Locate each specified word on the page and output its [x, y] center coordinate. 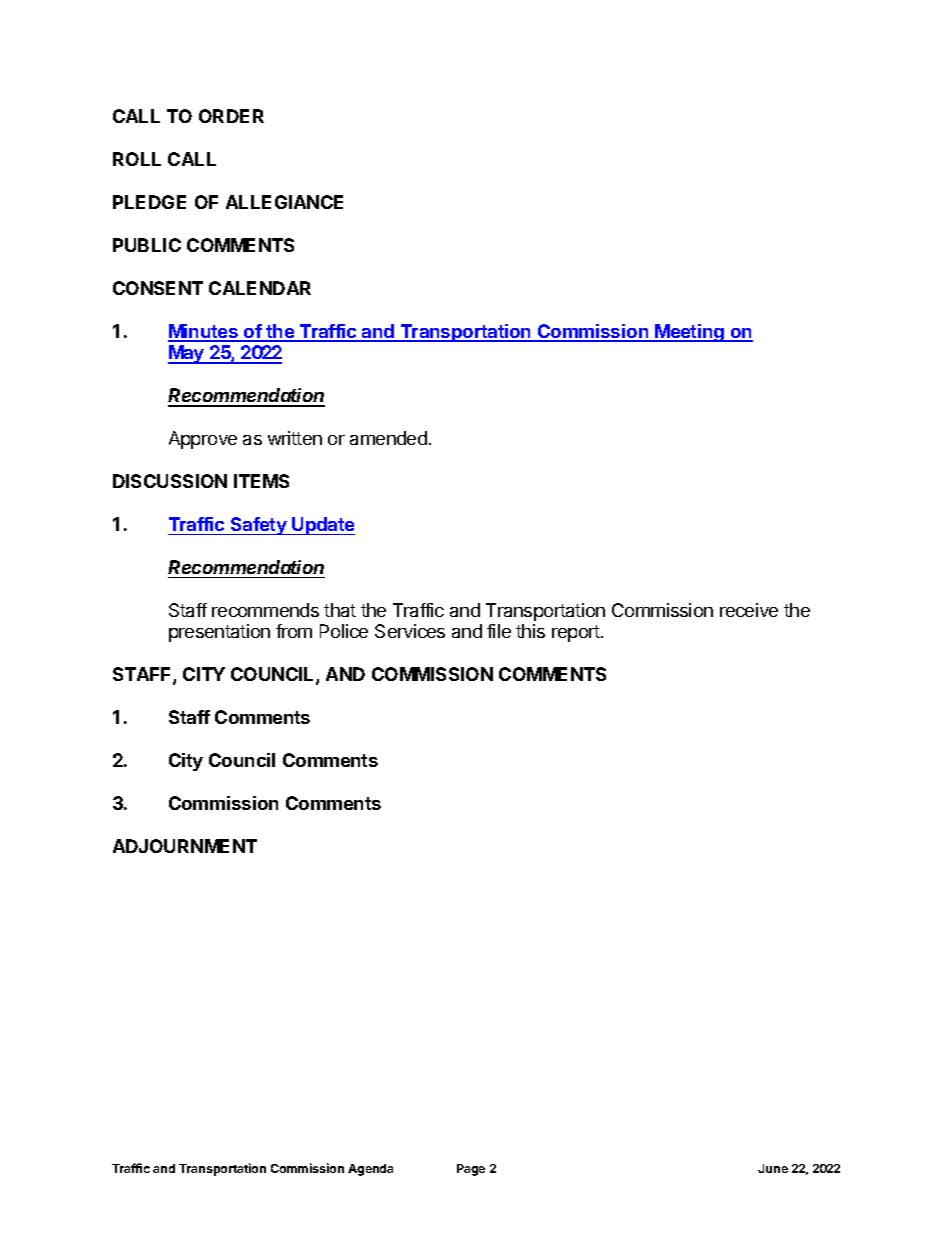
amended [388, 438]
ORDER [231, 116]
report [577, 633]
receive [749, 610]
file [499, 631]
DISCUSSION [170, 481]
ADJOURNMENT [185, 846]
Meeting [689, 333]
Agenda [370, 1170]
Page [471, 1170]
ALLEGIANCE [284, 202]
